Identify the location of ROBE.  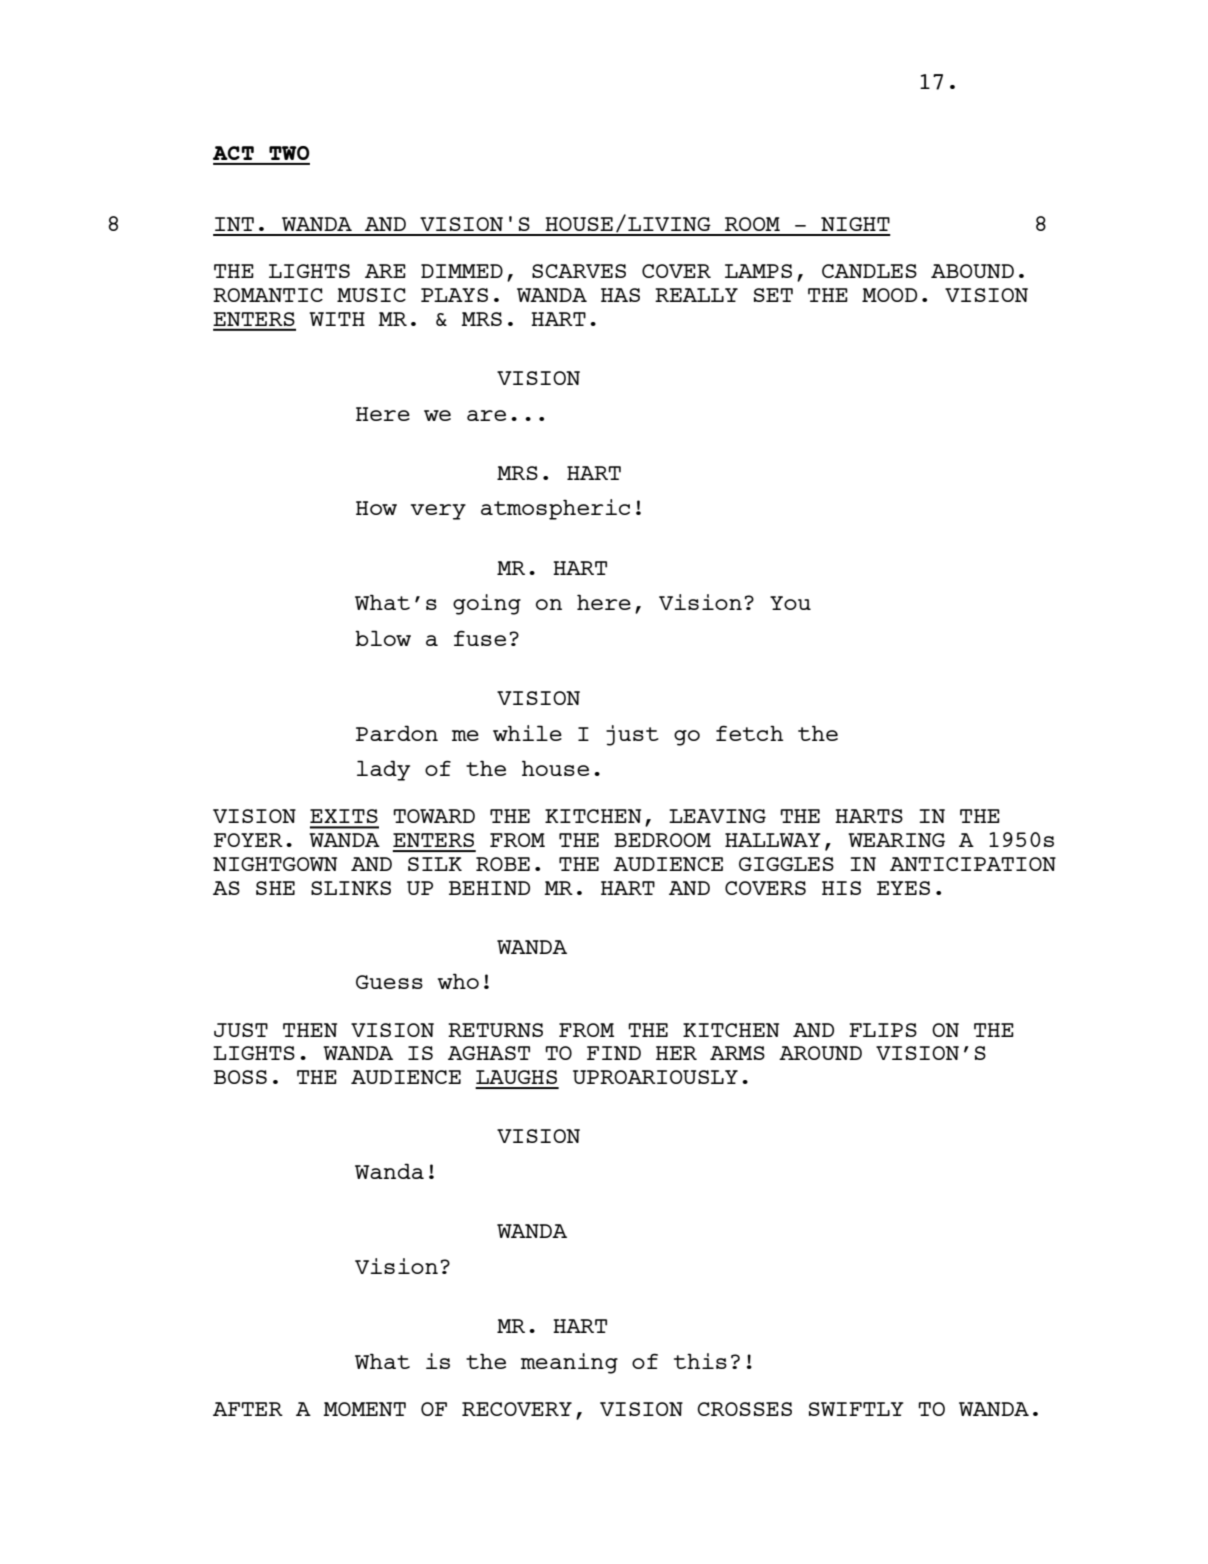
(503, 864).
